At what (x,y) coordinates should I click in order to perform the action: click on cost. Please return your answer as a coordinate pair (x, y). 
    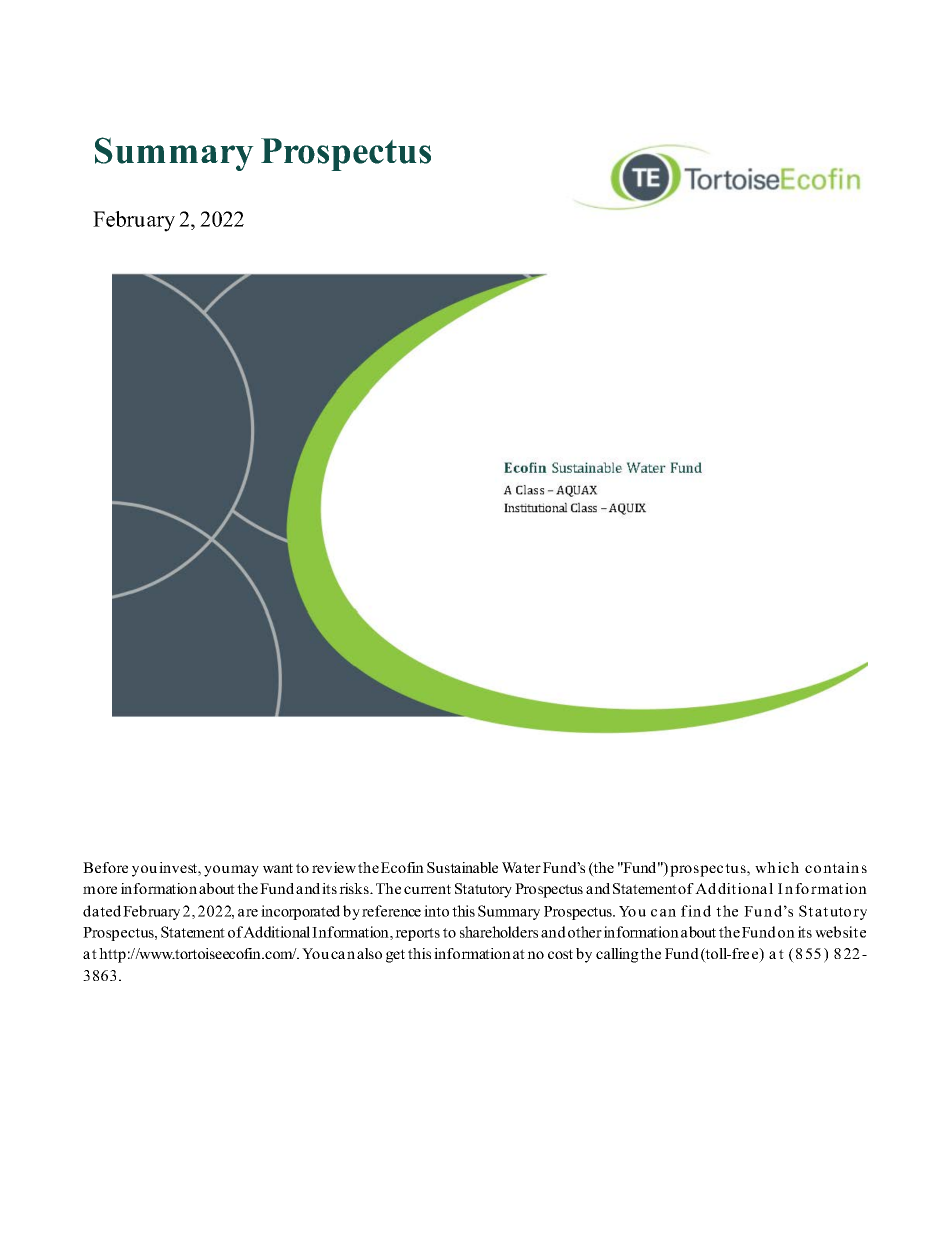
    Looking at the image, I should click on (560, 954).
